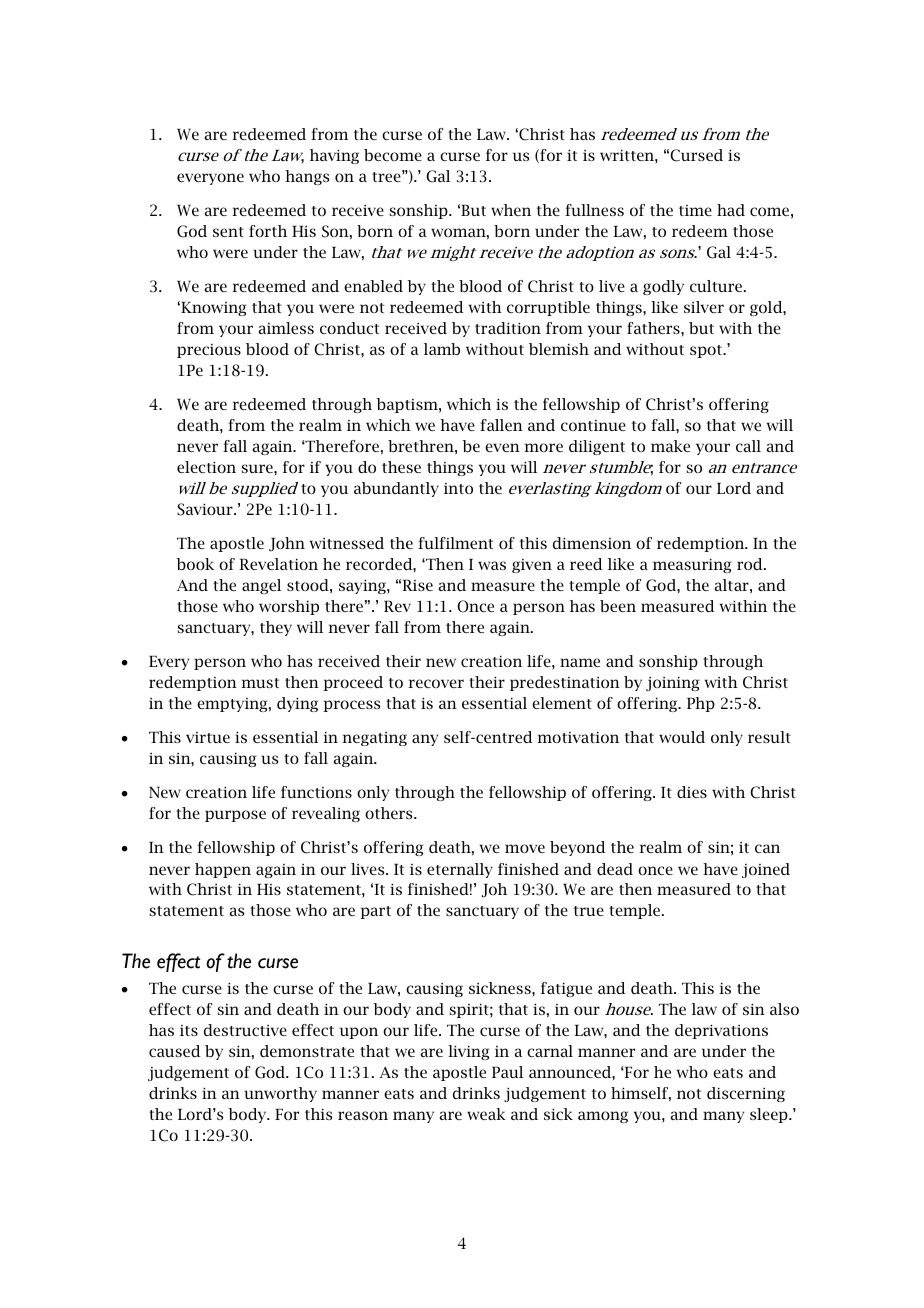  What do you see at coordinates (276, 628) in the screenshot?
I see `they` at bounding box center [276, 628].
